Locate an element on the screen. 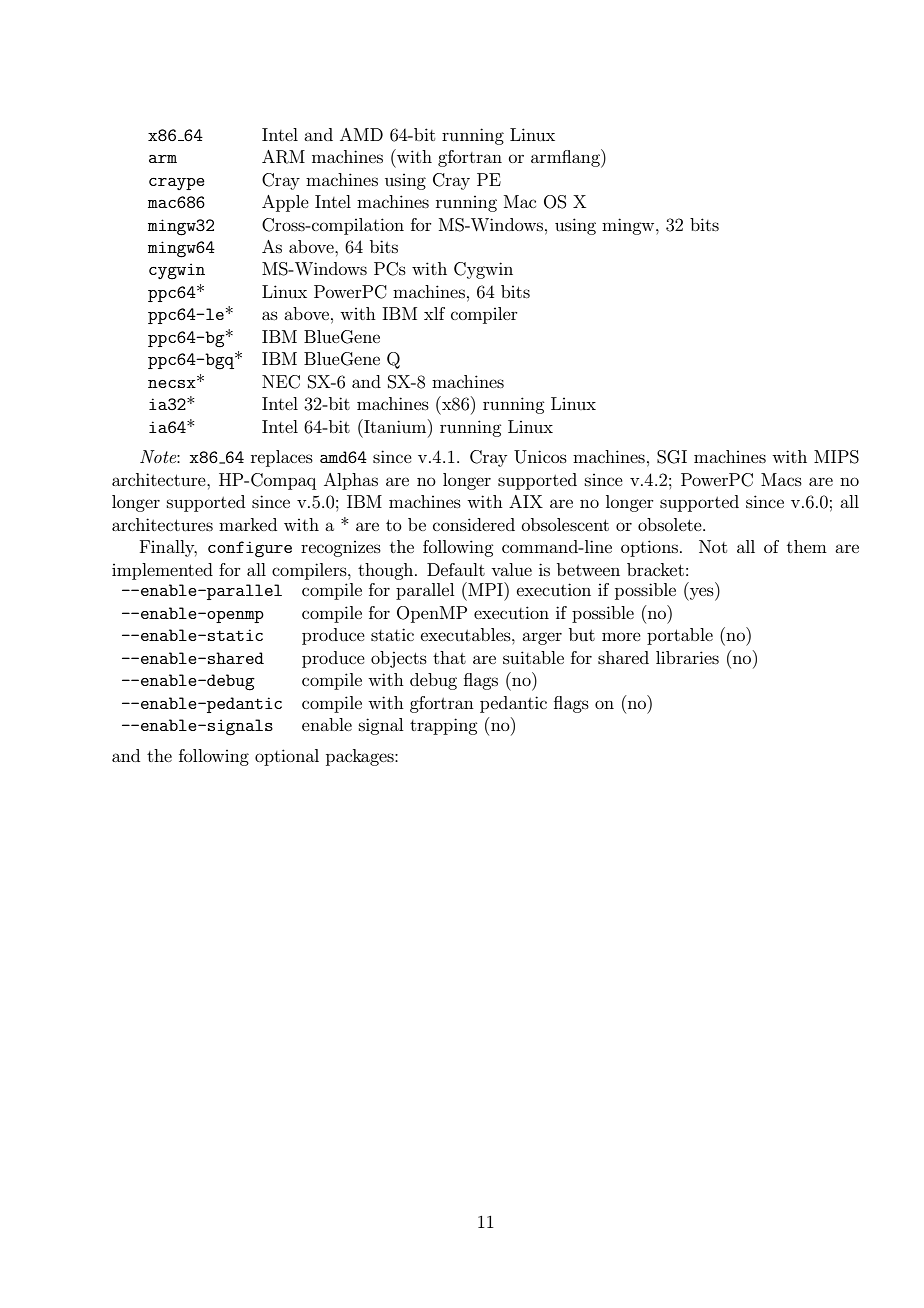 This screenshot has height=1308, width=924. SGI is located at coordinates (672, 457).
